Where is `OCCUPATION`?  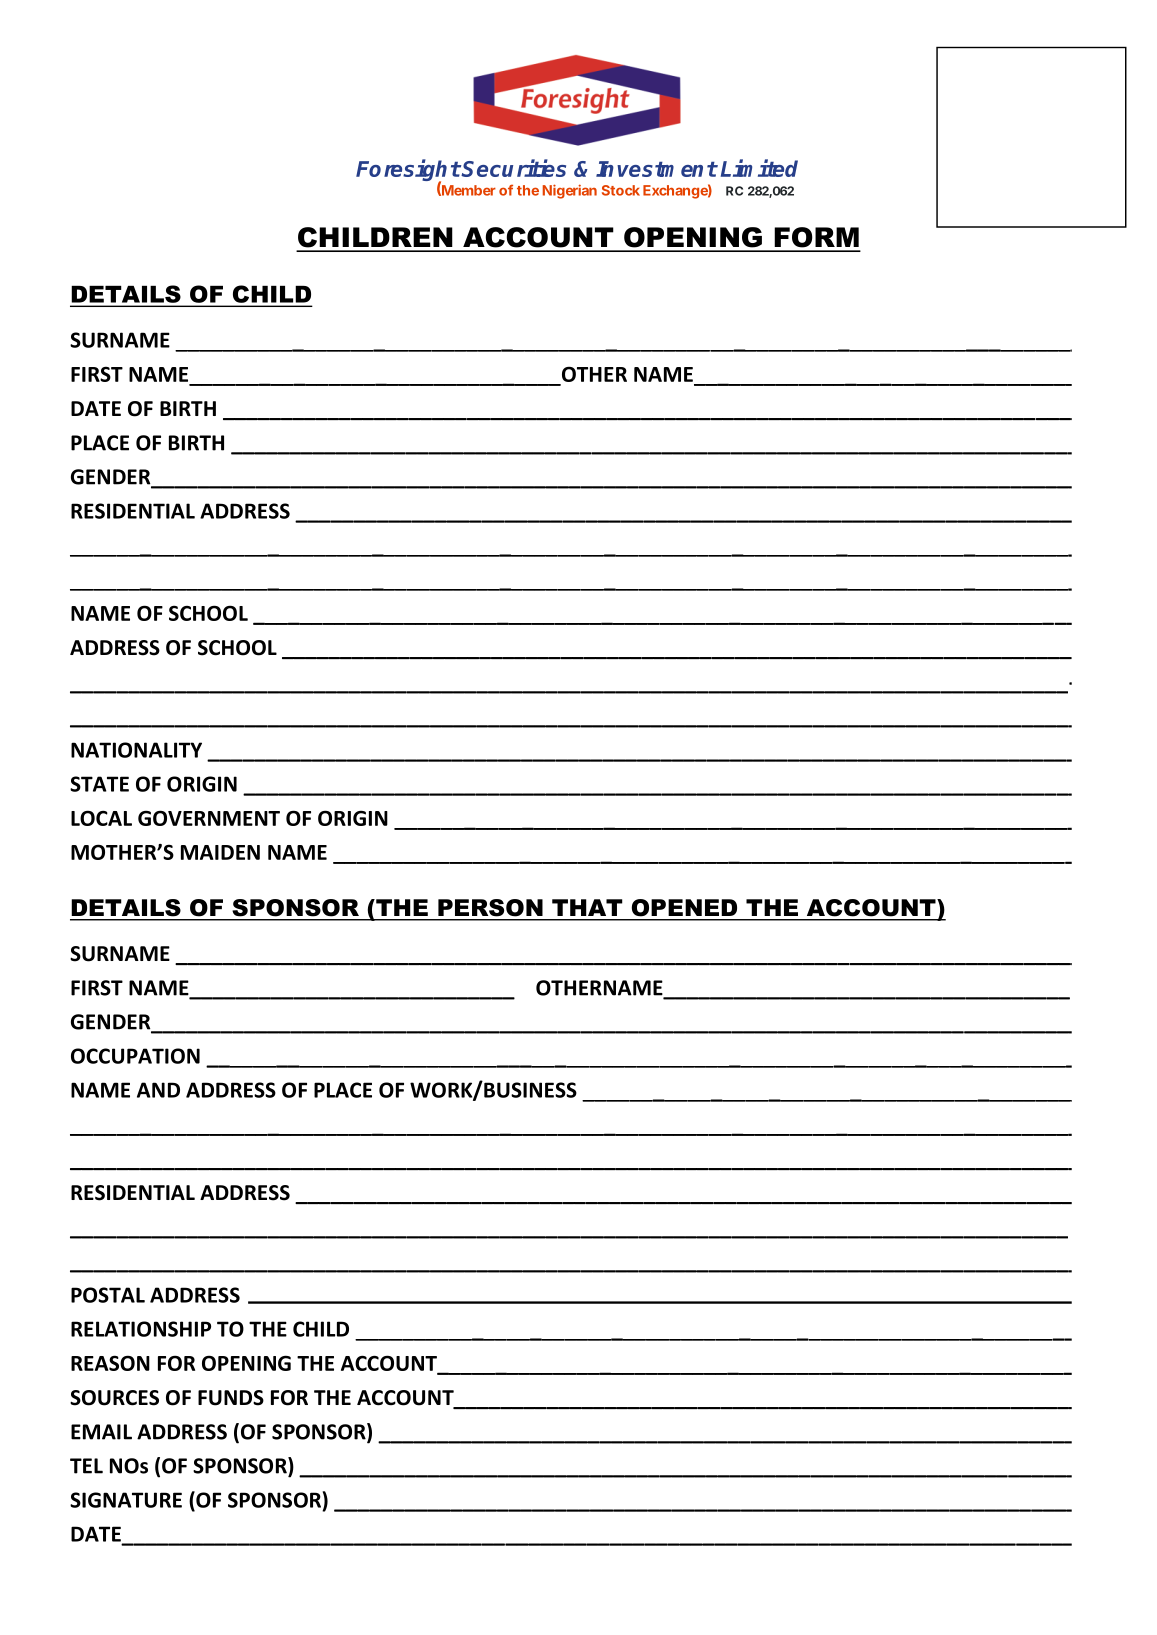 OCCUPATION is located at coordinates (135, 1056).
